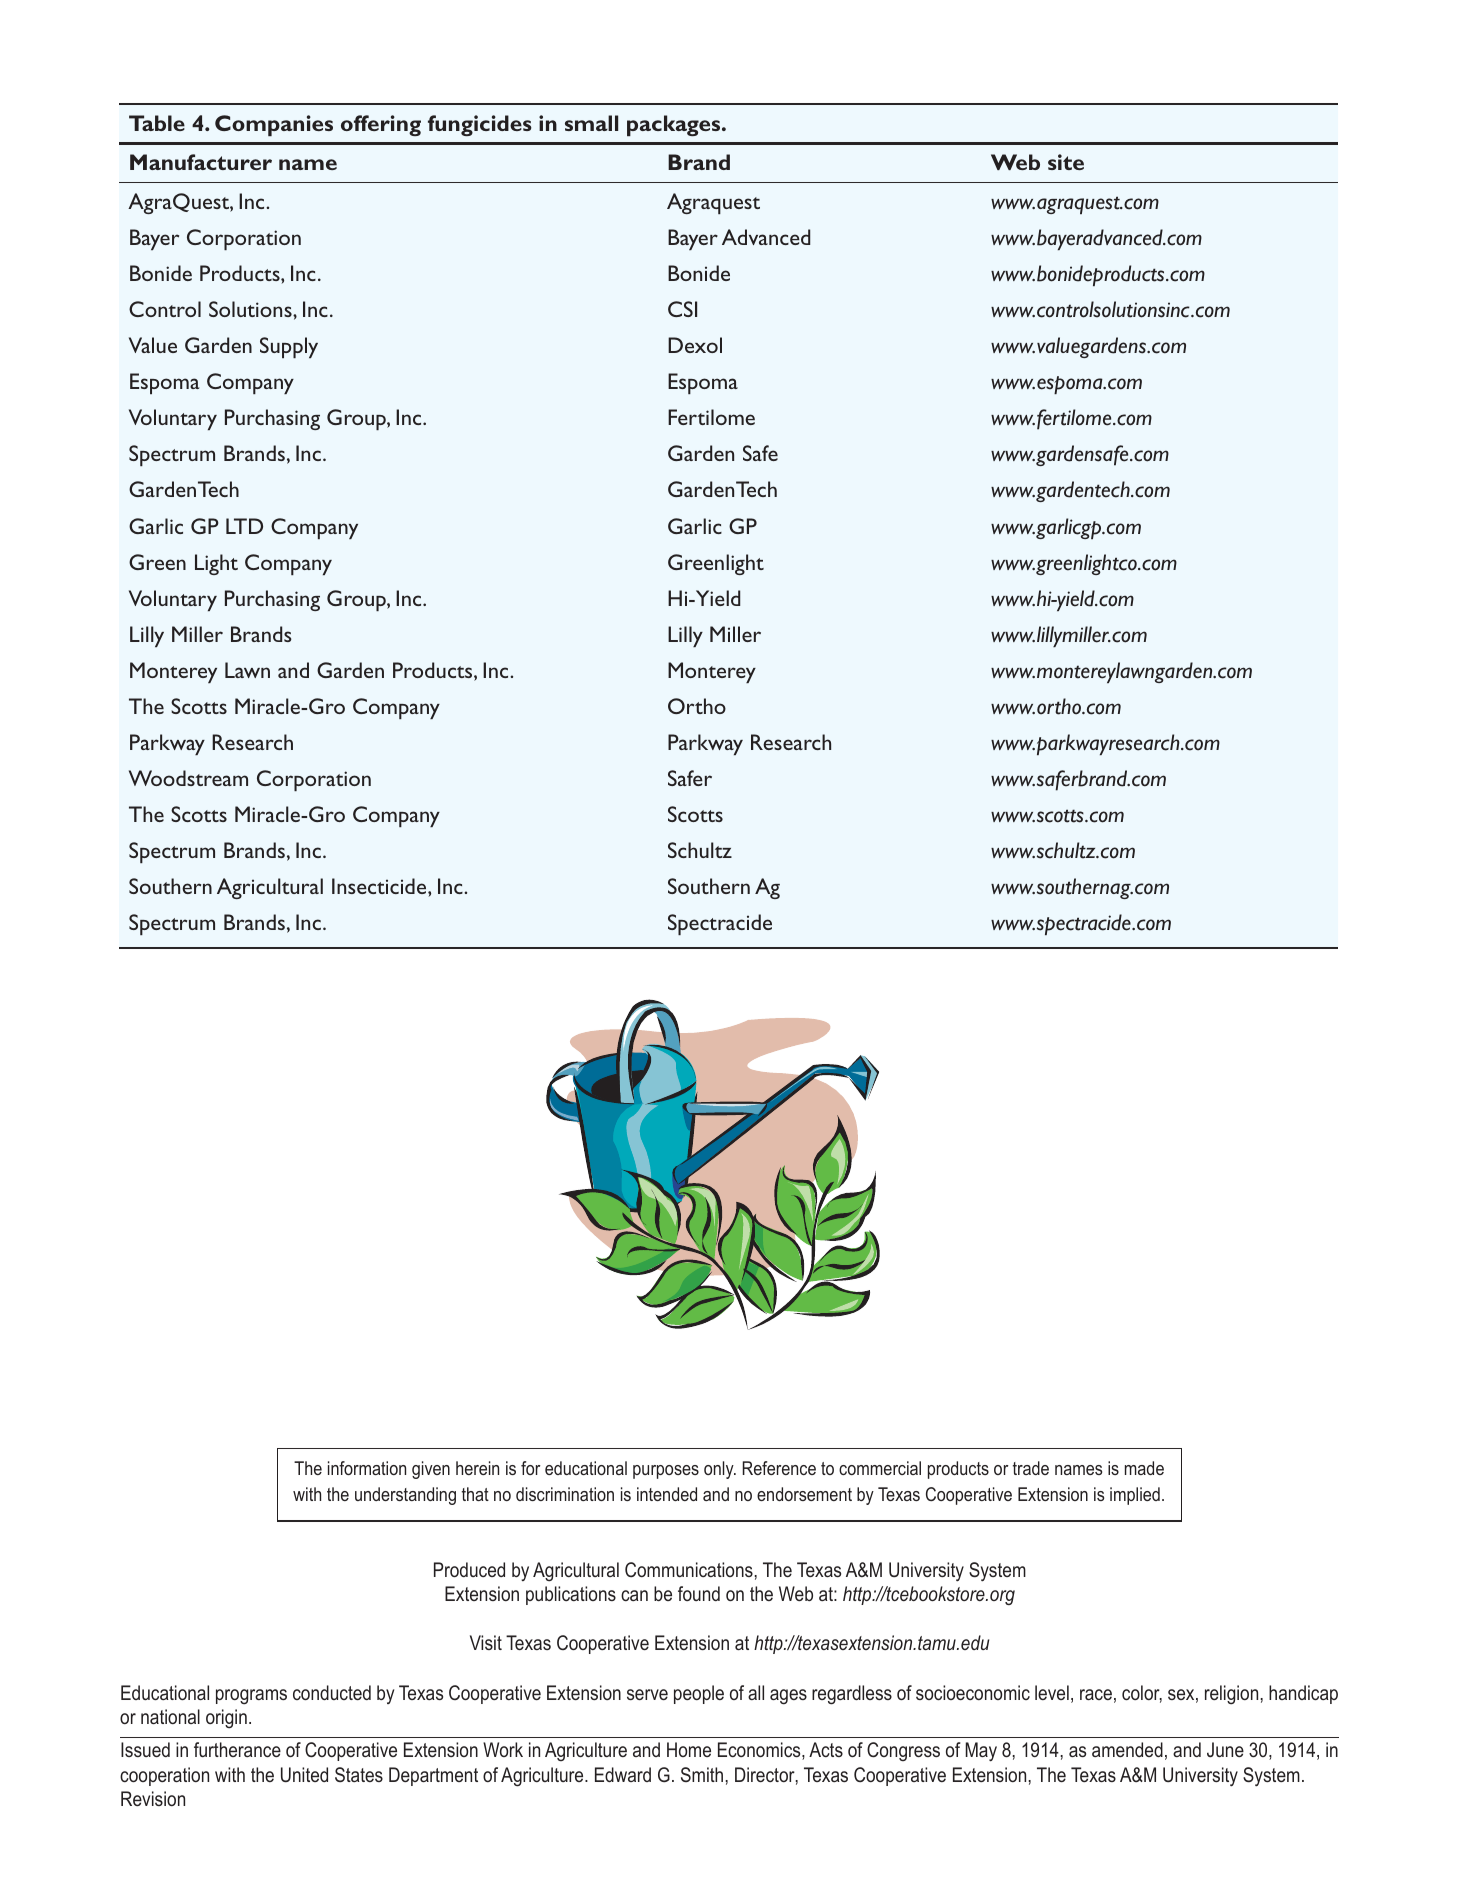 This page has height=1889, width=1459. I want to click on Home, so click(689, 1749).
